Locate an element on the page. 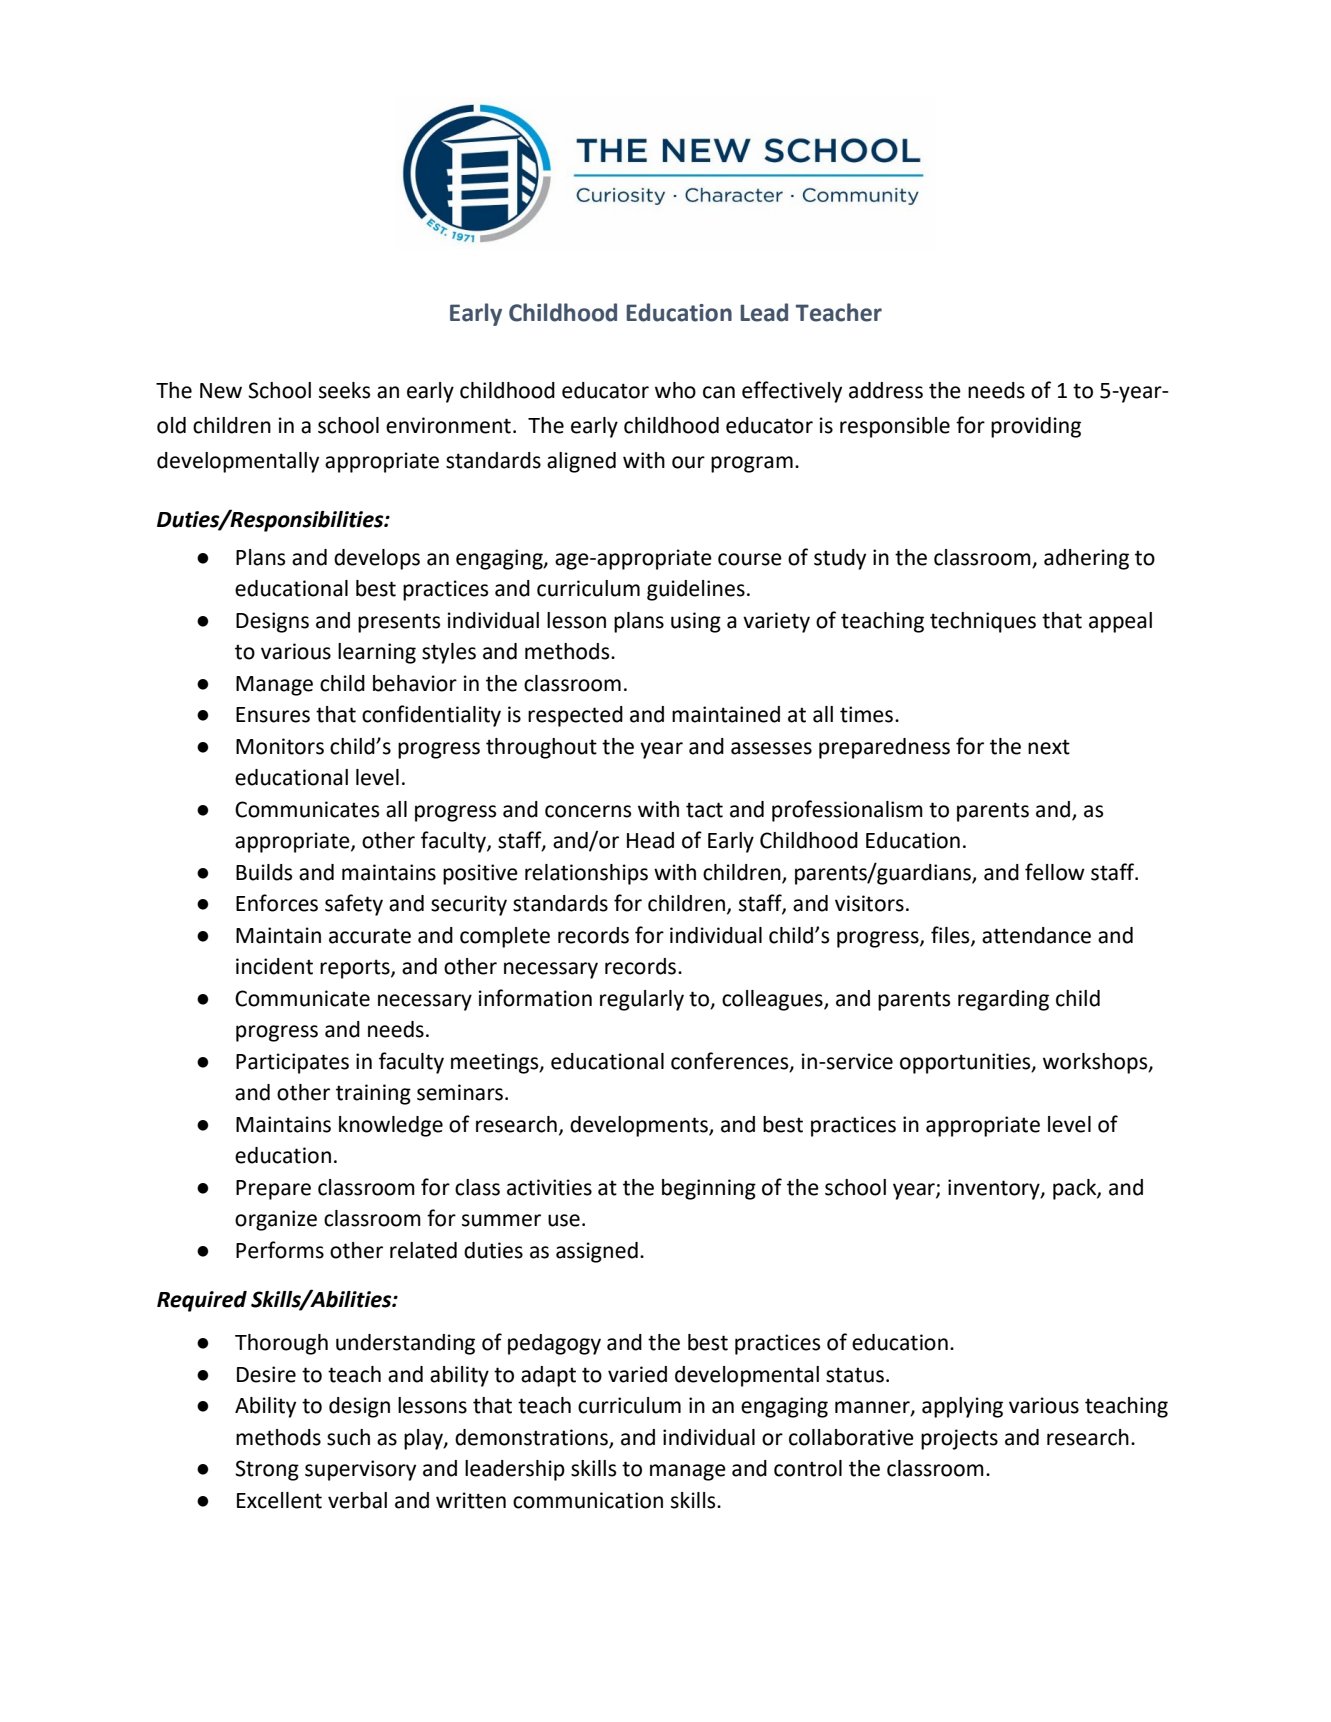 This document has width=1331, height=1722. incident is located at coordinates (274, 966).
